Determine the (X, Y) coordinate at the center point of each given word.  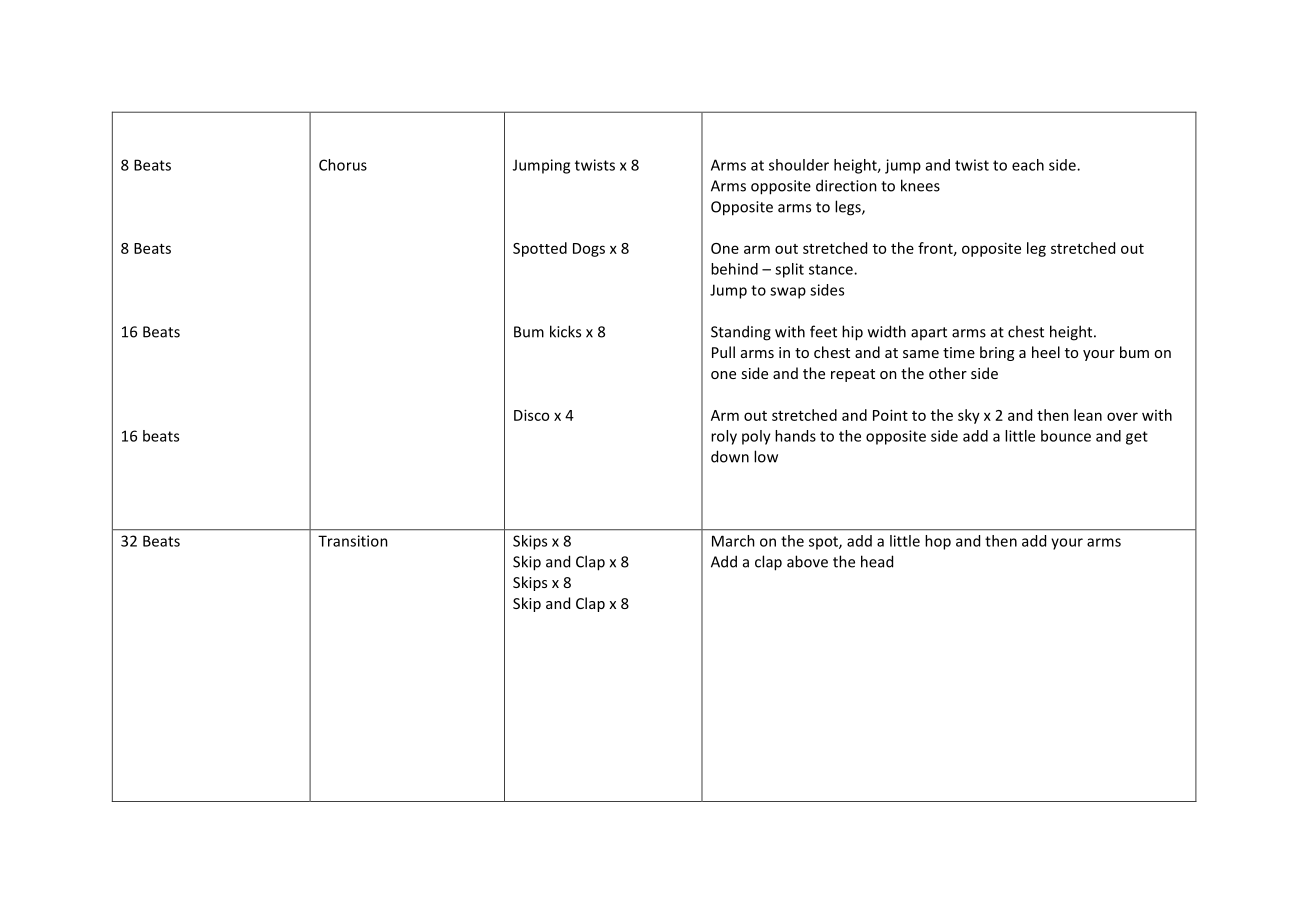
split (789, 270)
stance (832, 269)
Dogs (589, 250)
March (733, 541)
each (1028, 165)
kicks (565, 331)
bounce (1066, 436)
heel (1046, 352)
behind (734, 269)
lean (1088, 415)
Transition (353, 541)
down (730, 456)
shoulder (799, 165)
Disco (531, 415)
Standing (741, 333)
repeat (853, 375)
